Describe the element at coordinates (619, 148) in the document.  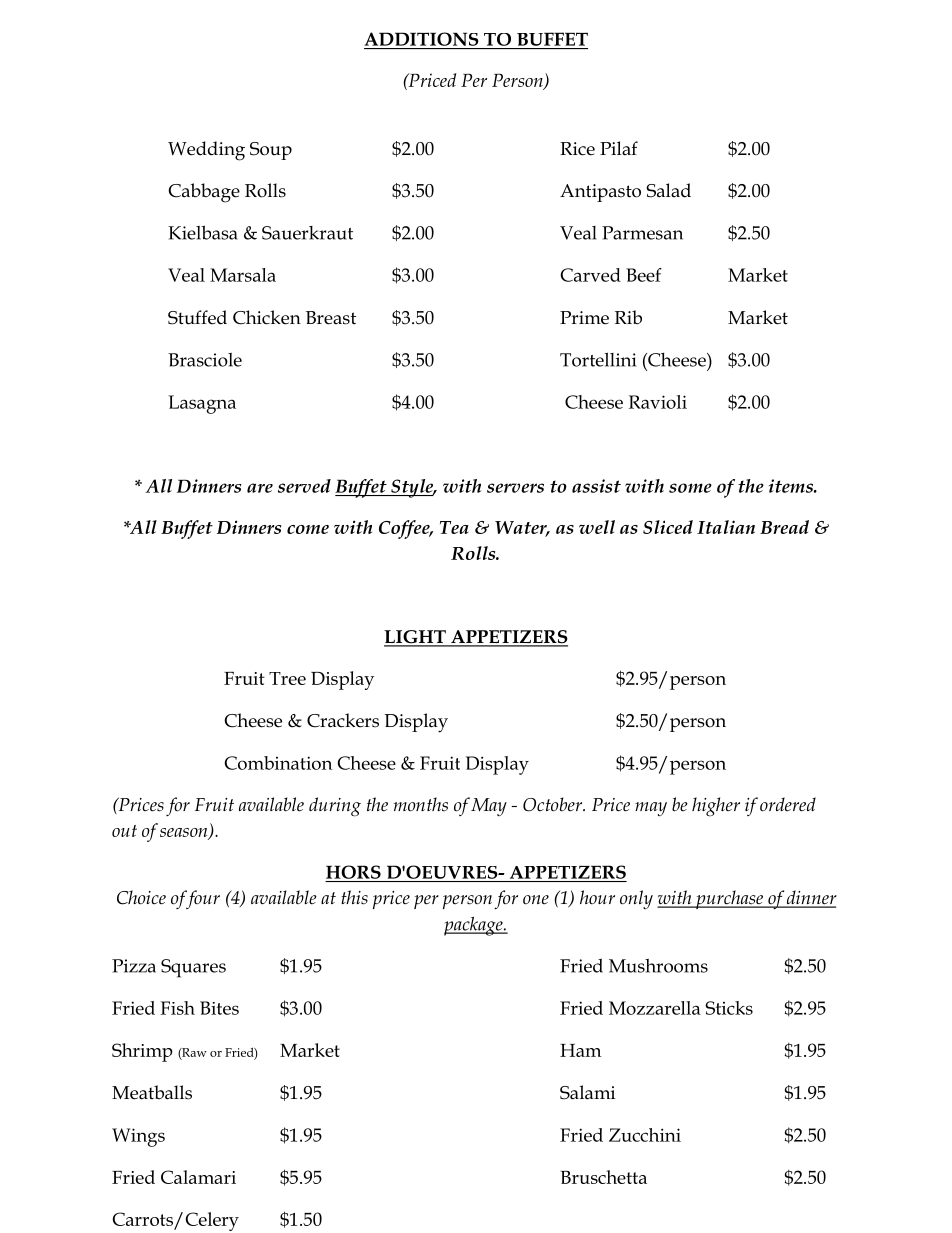
I see `Pilaf` at that location.
